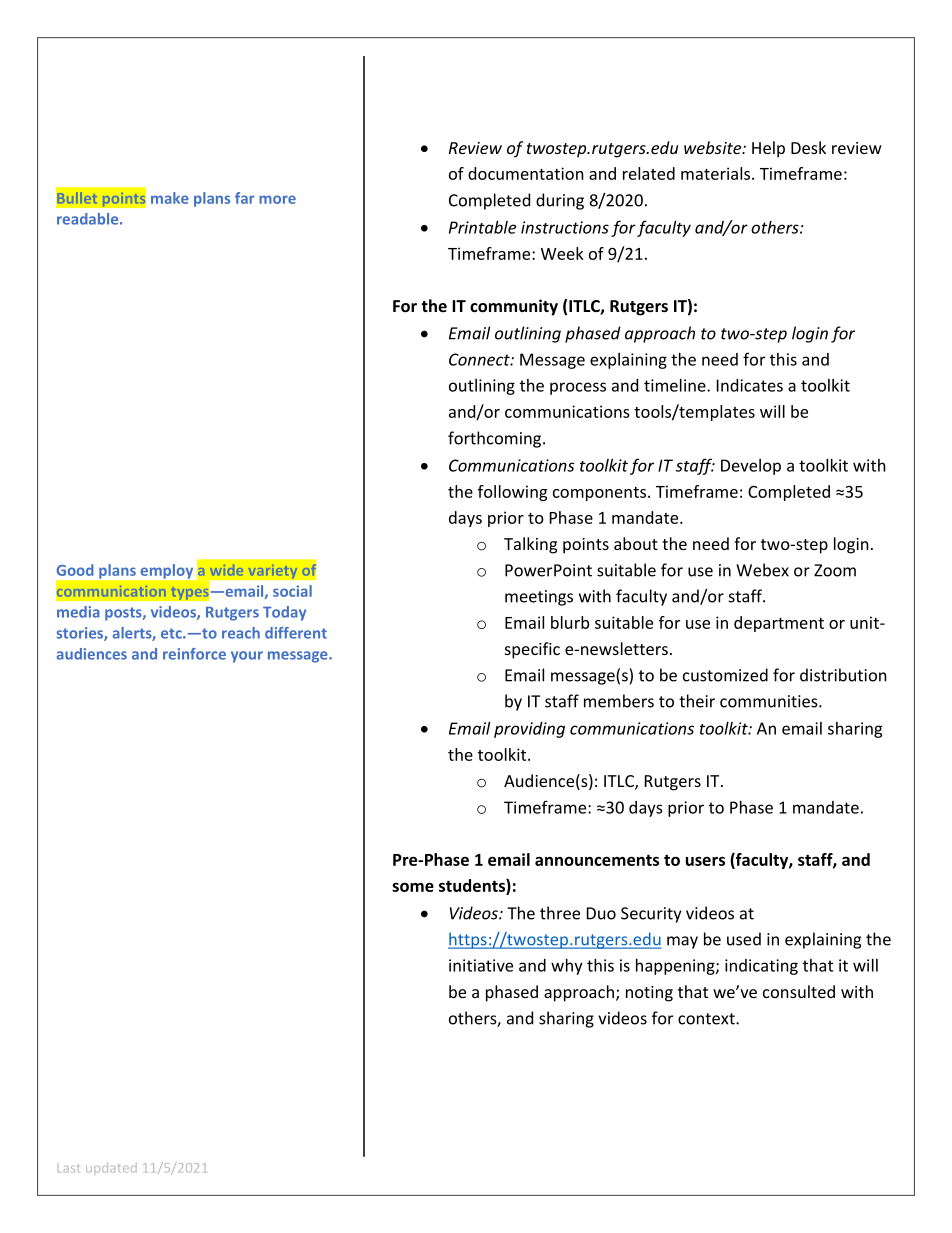 Image resolution: width=952 pixels, height=1233 pixels. What do you see at coordinates (481, 965) in the screenshot?
I see `initiative` at bounding box center [481, 965].
